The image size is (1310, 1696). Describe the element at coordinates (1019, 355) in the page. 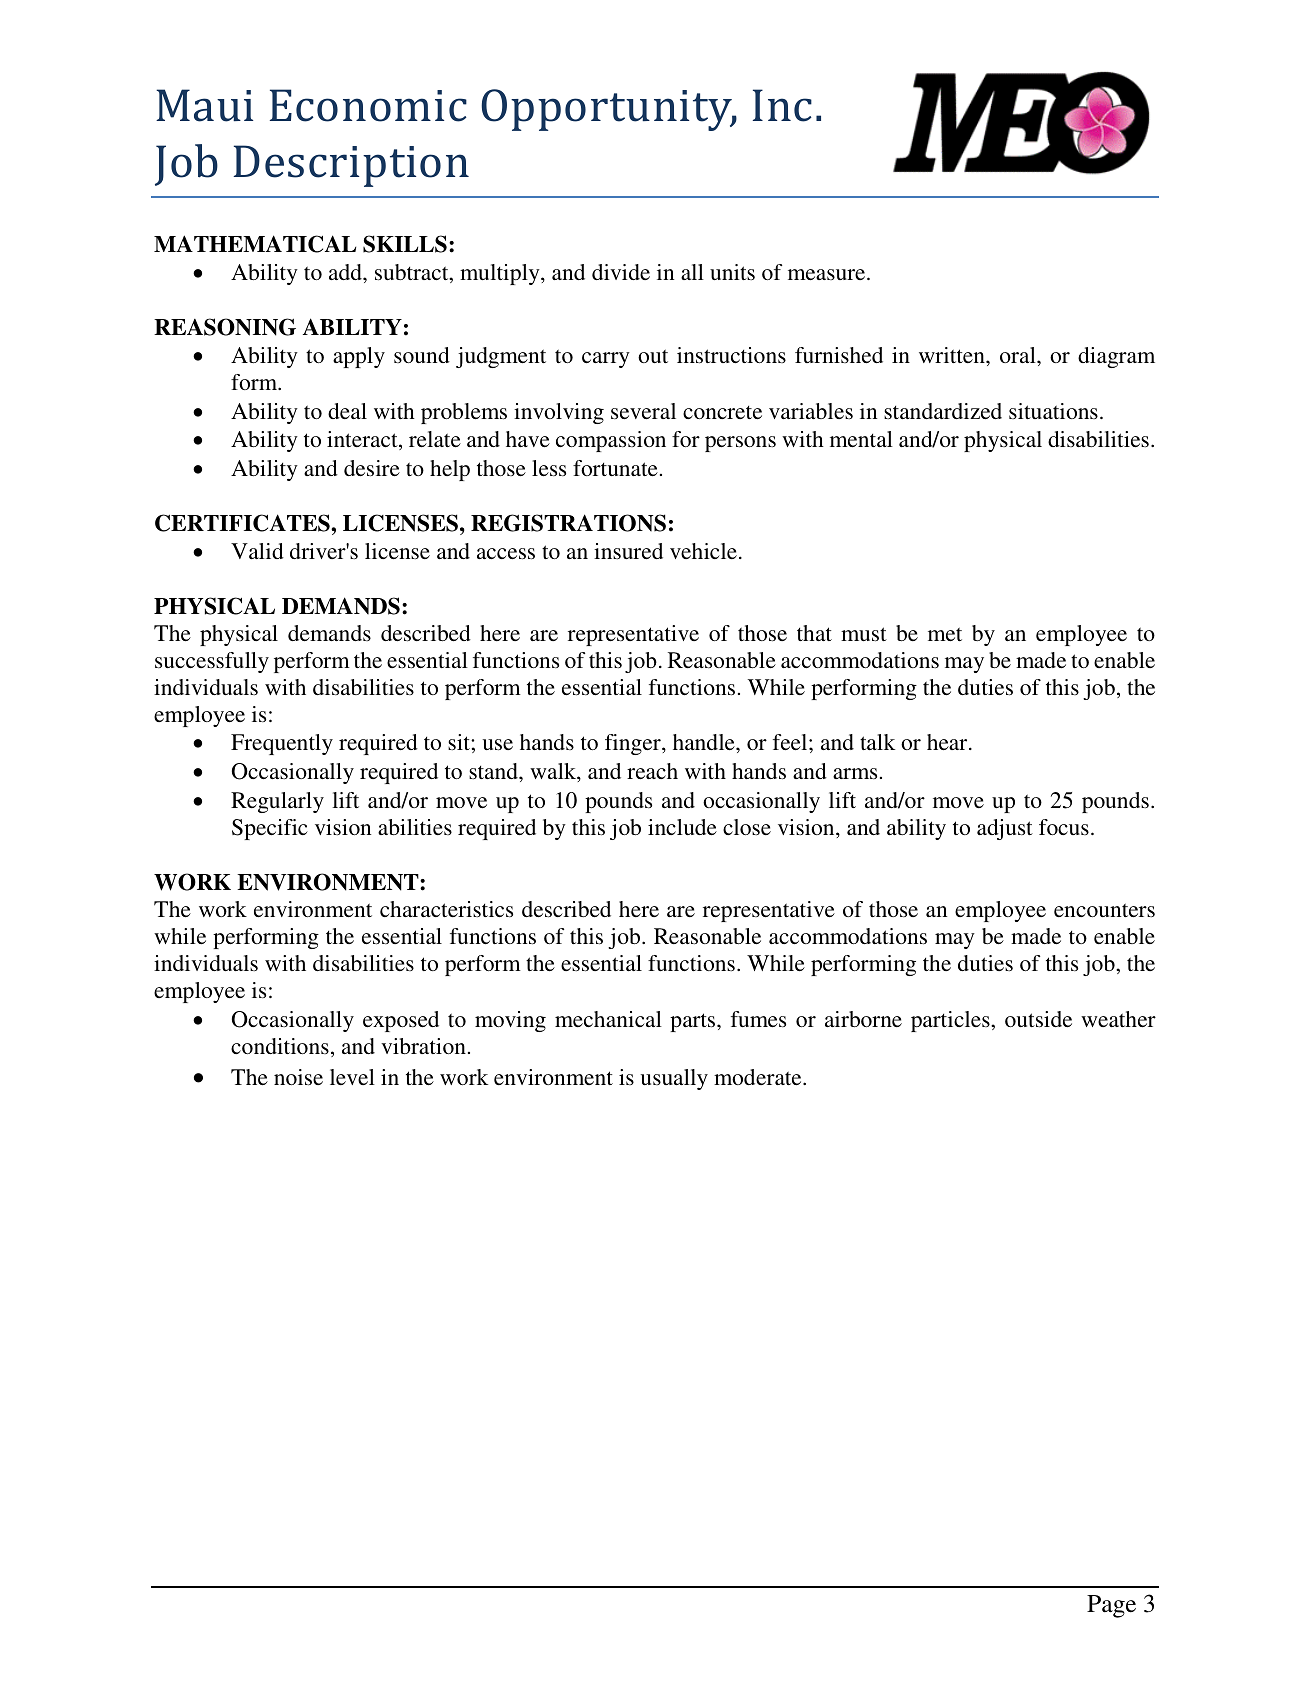

I see `oral` at that location.
